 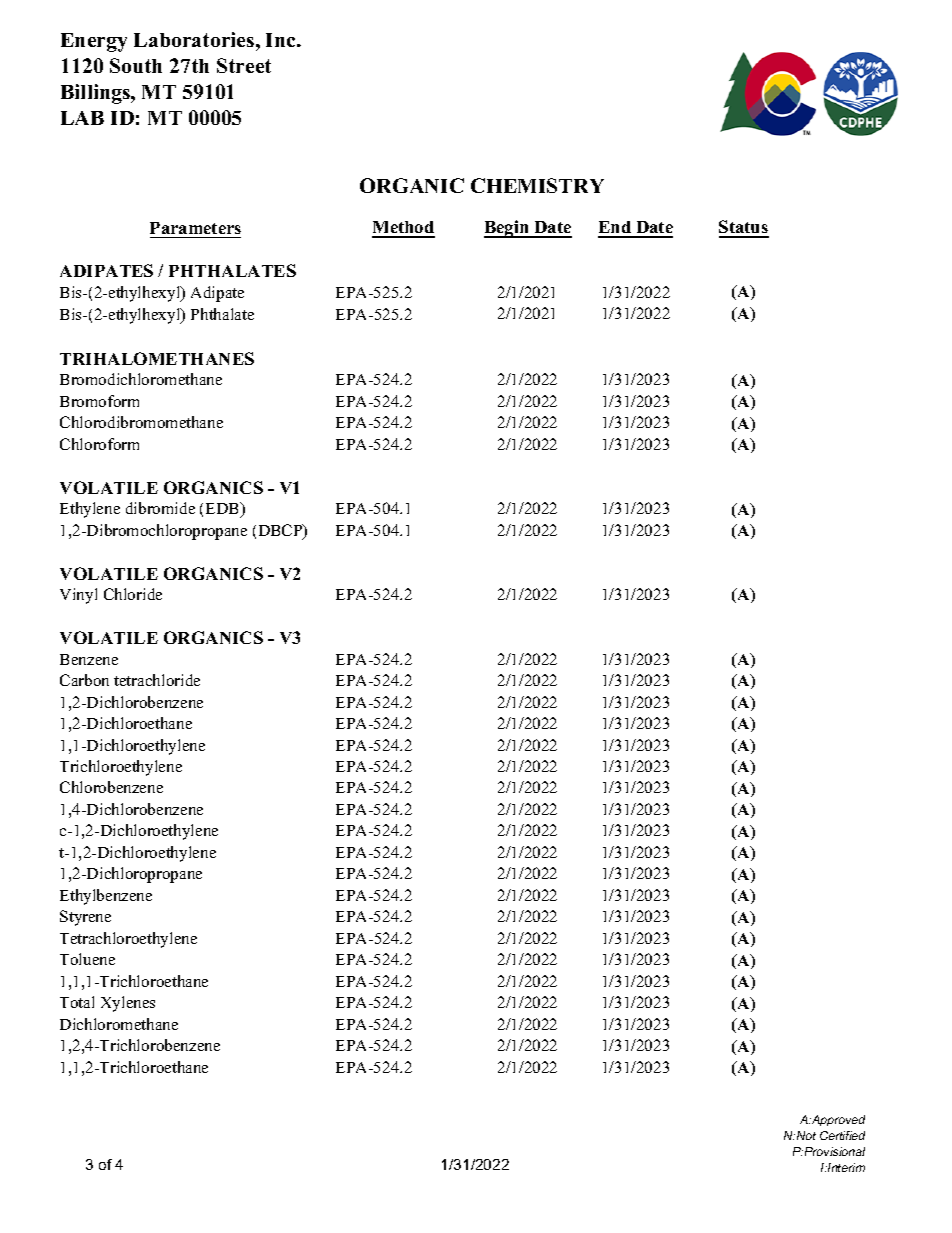 I want to click on EDB, so click(x=224, y=509).
